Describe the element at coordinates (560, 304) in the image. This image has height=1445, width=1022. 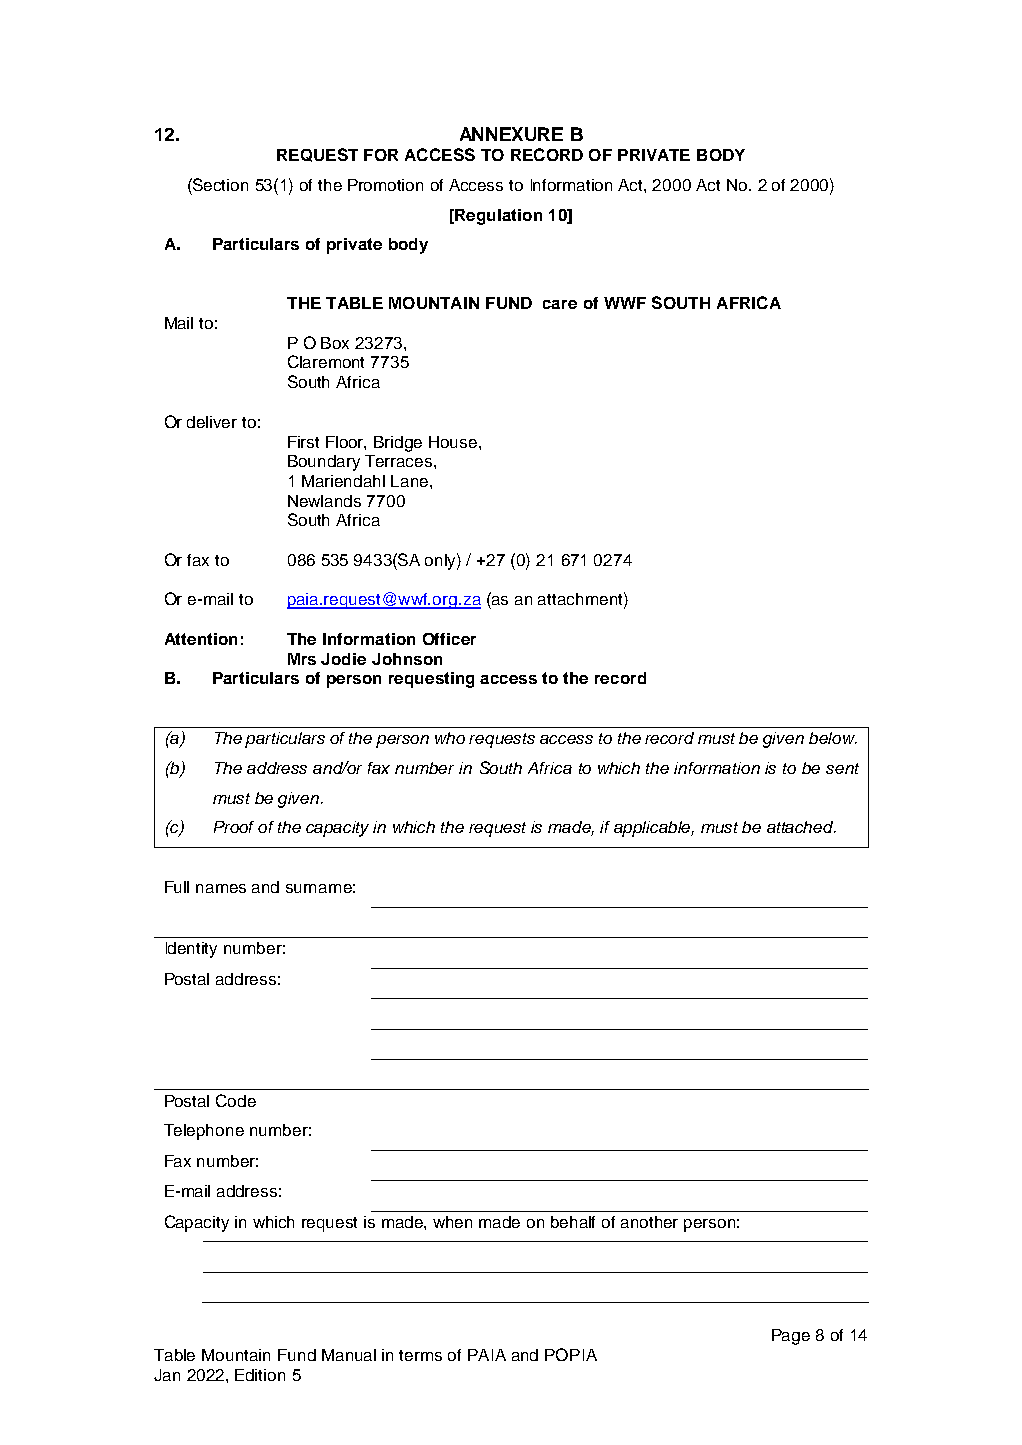
I see `care` at that location.
